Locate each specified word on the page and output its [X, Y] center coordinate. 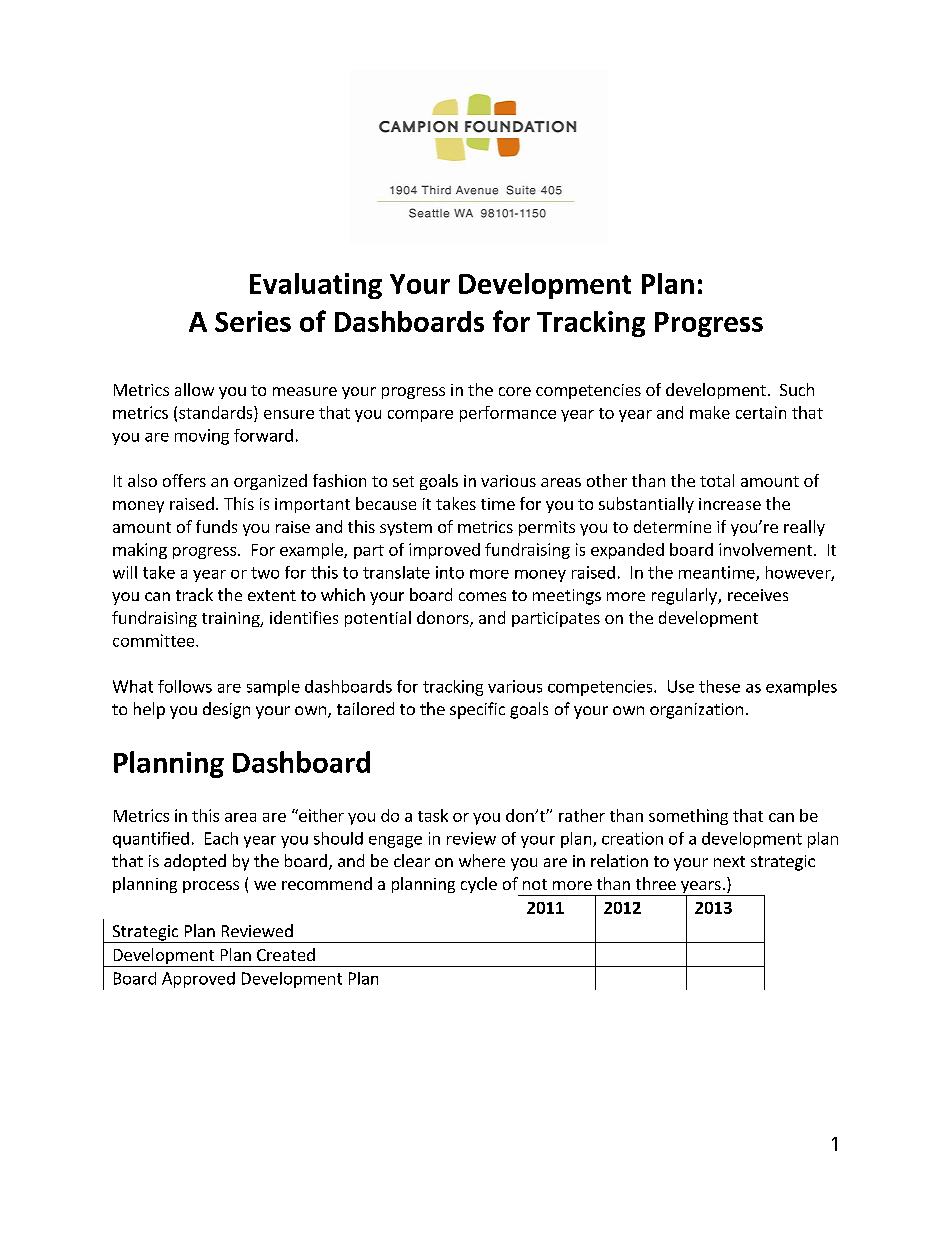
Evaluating [316, 286]
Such [797, 389]
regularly [685, 596]
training [232, 619]
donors [444, 619]
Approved [198, 980]
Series [253, 321]
